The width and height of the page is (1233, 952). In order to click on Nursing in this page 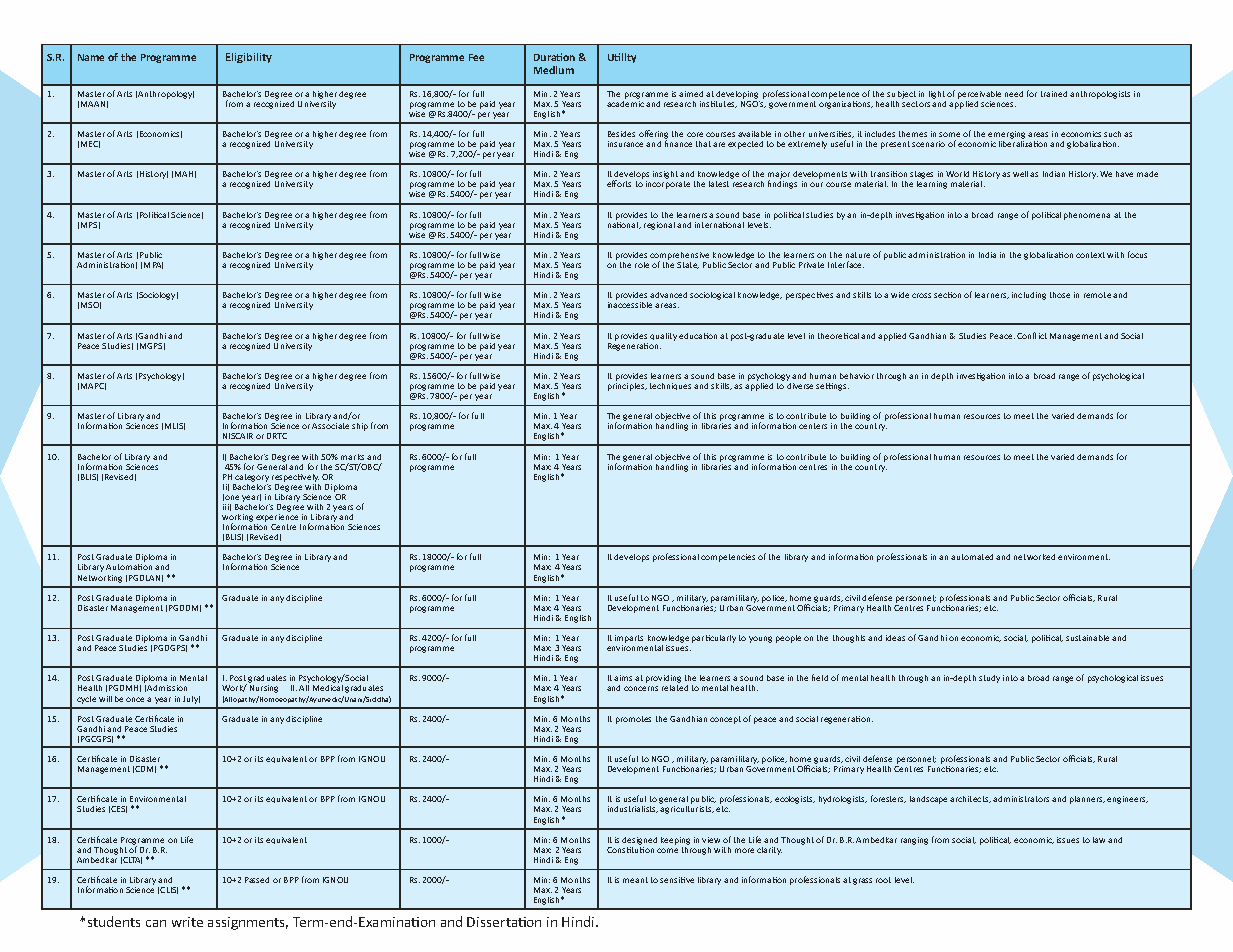, I will do `click(264, 689)`.
